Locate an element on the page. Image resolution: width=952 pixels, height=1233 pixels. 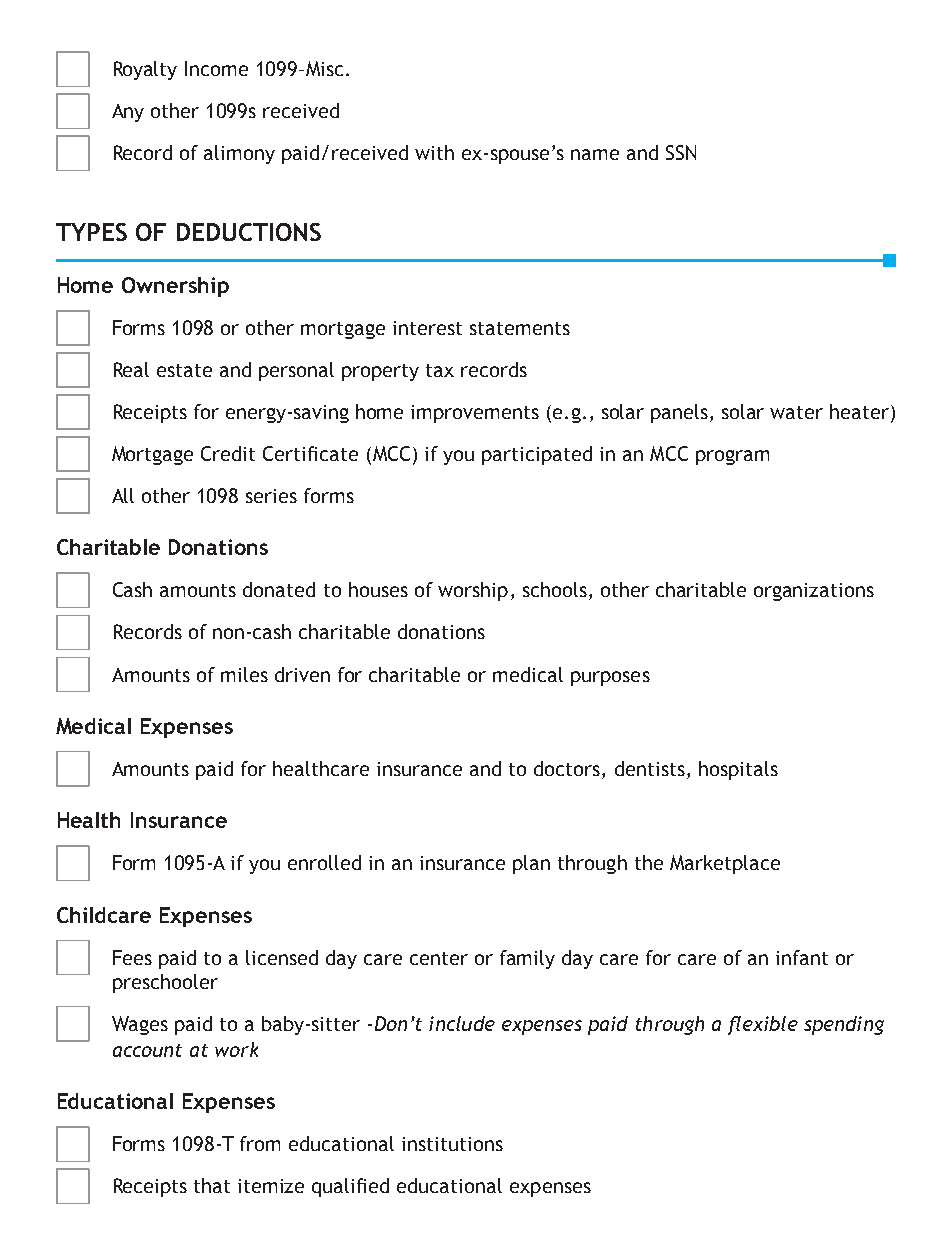
tax is located at coordinates (440, 370).
